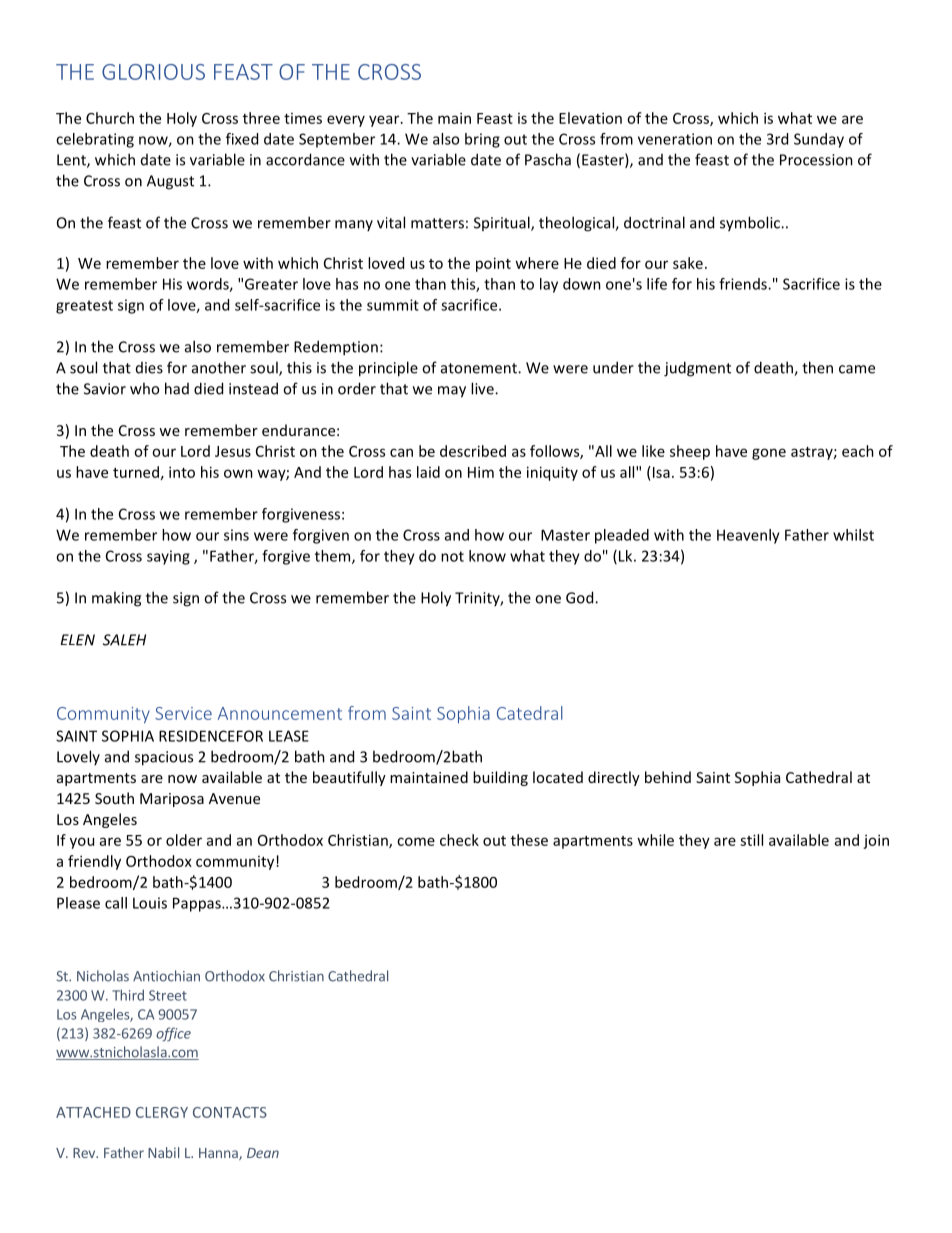 The width and height of the image is (952, 1233). I want to click on gone, so click(769, 454).
